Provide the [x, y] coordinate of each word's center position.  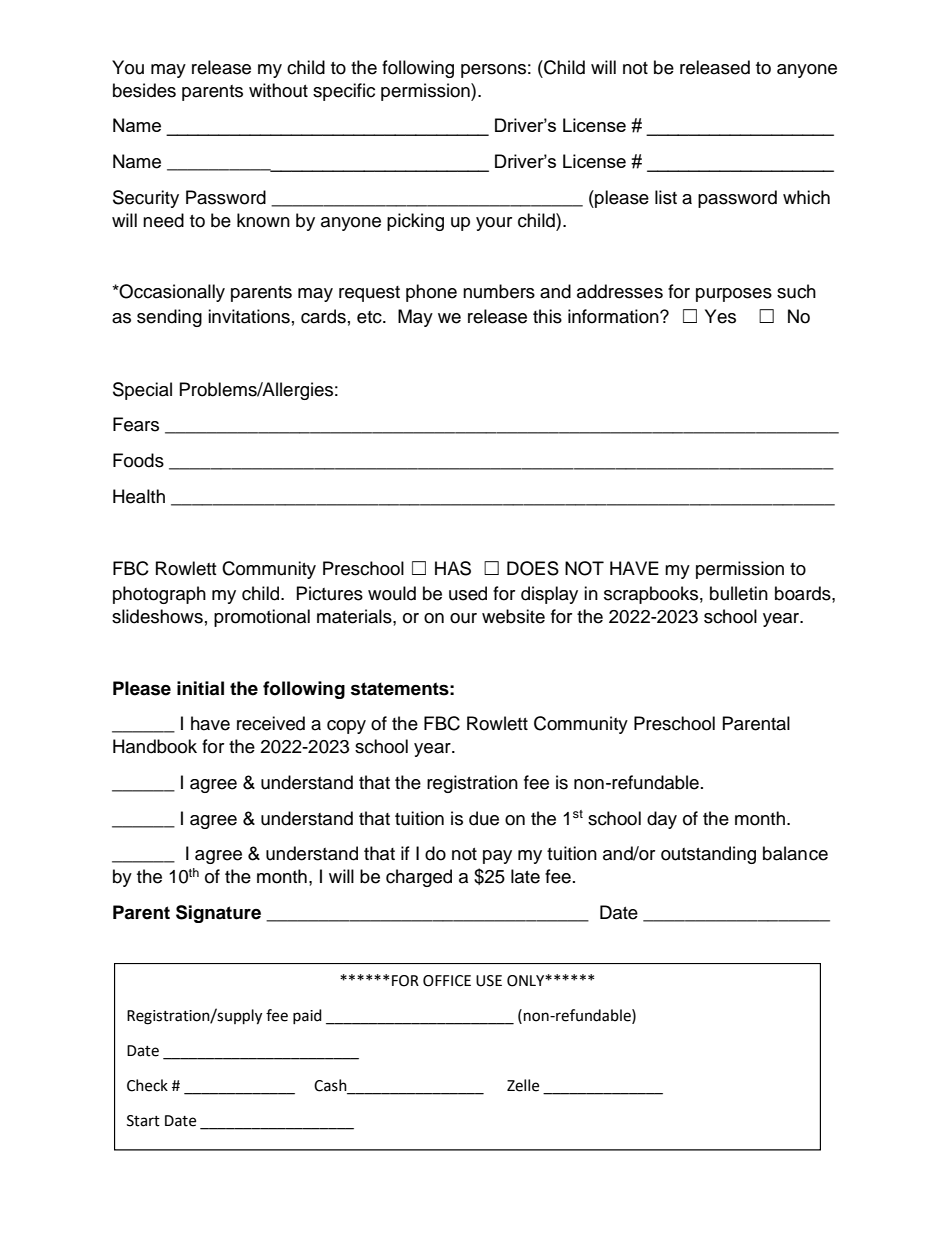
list [666, 197]
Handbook [155, 746]
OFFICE [447, 981]
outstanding [708, 855]
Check [147, 1085]
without [278, 90]
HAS [453, 568]
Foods [138, 460]
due [484, 818]
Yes [720, 316]
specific [344, 92]
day [662, 820]
